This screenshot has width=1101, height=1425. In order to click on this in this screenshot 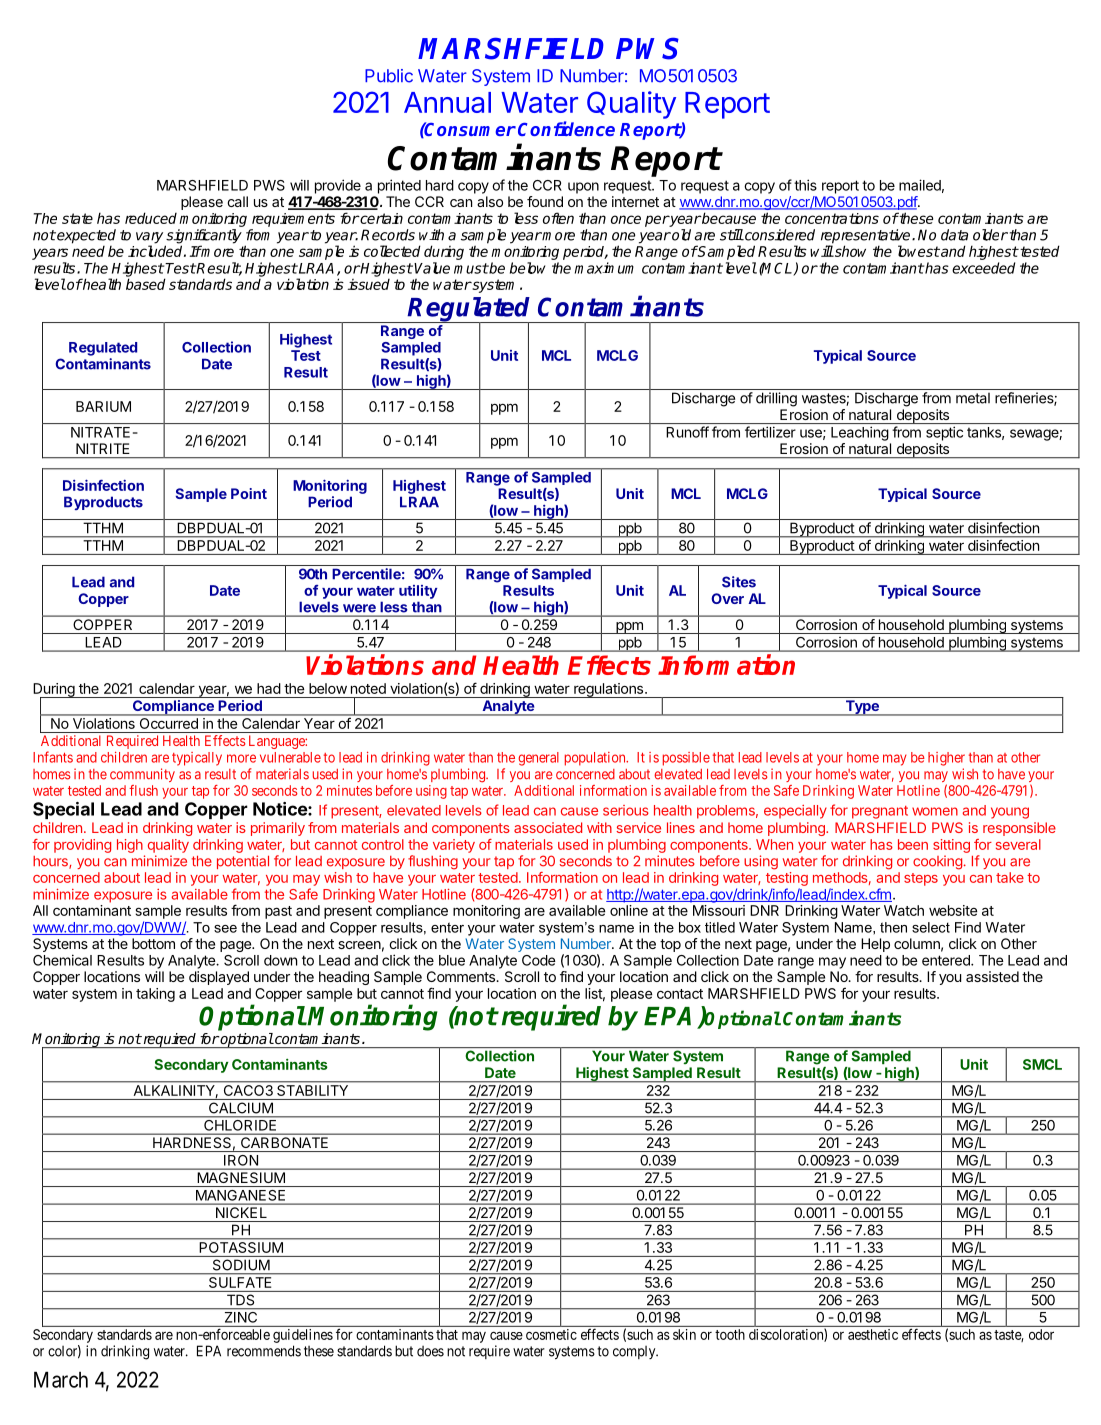, I will do `click(805, 185)`.
